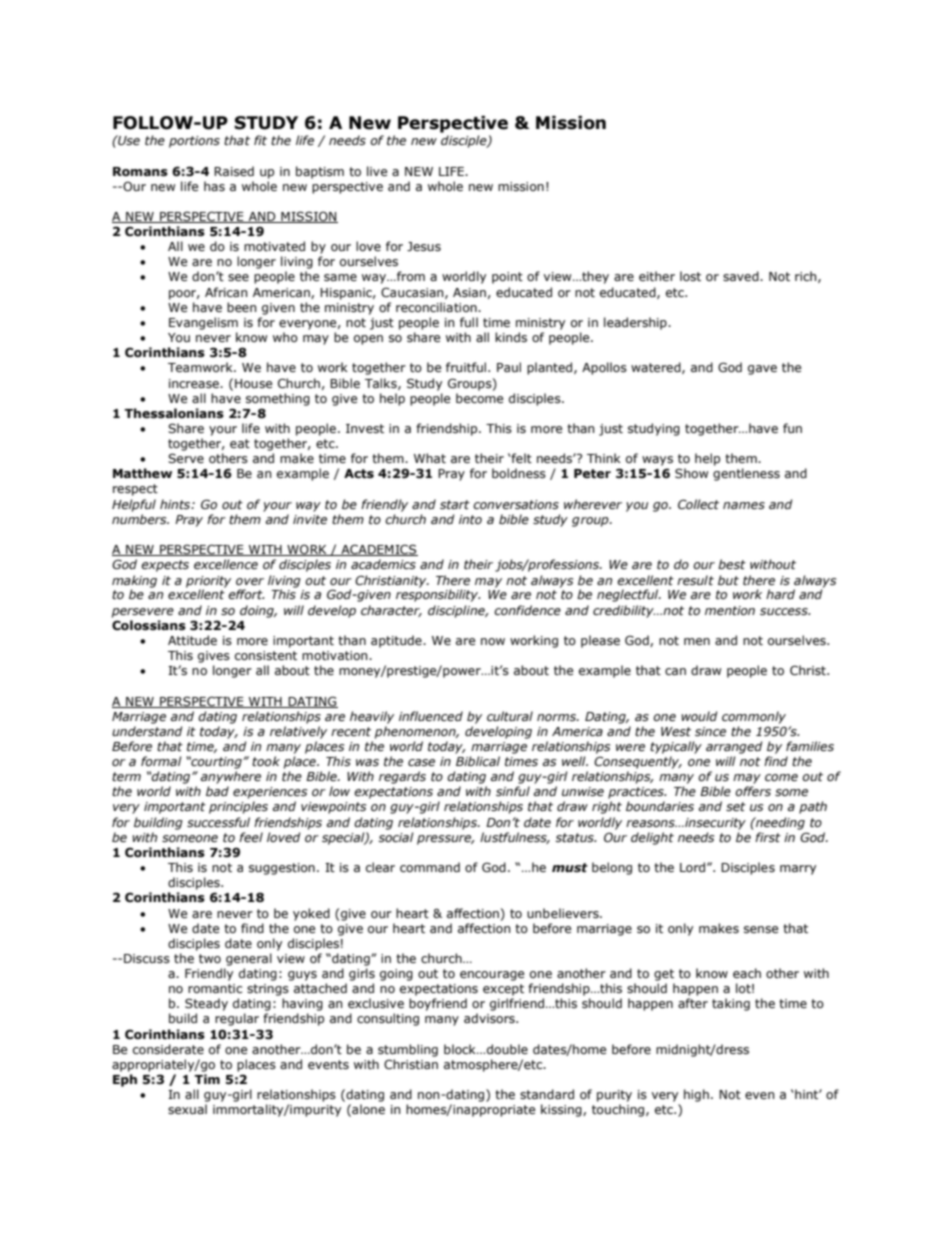  What do you see at coordinates (742, 276) in the document?
I see `saved` at bounding box center [742, 276].
